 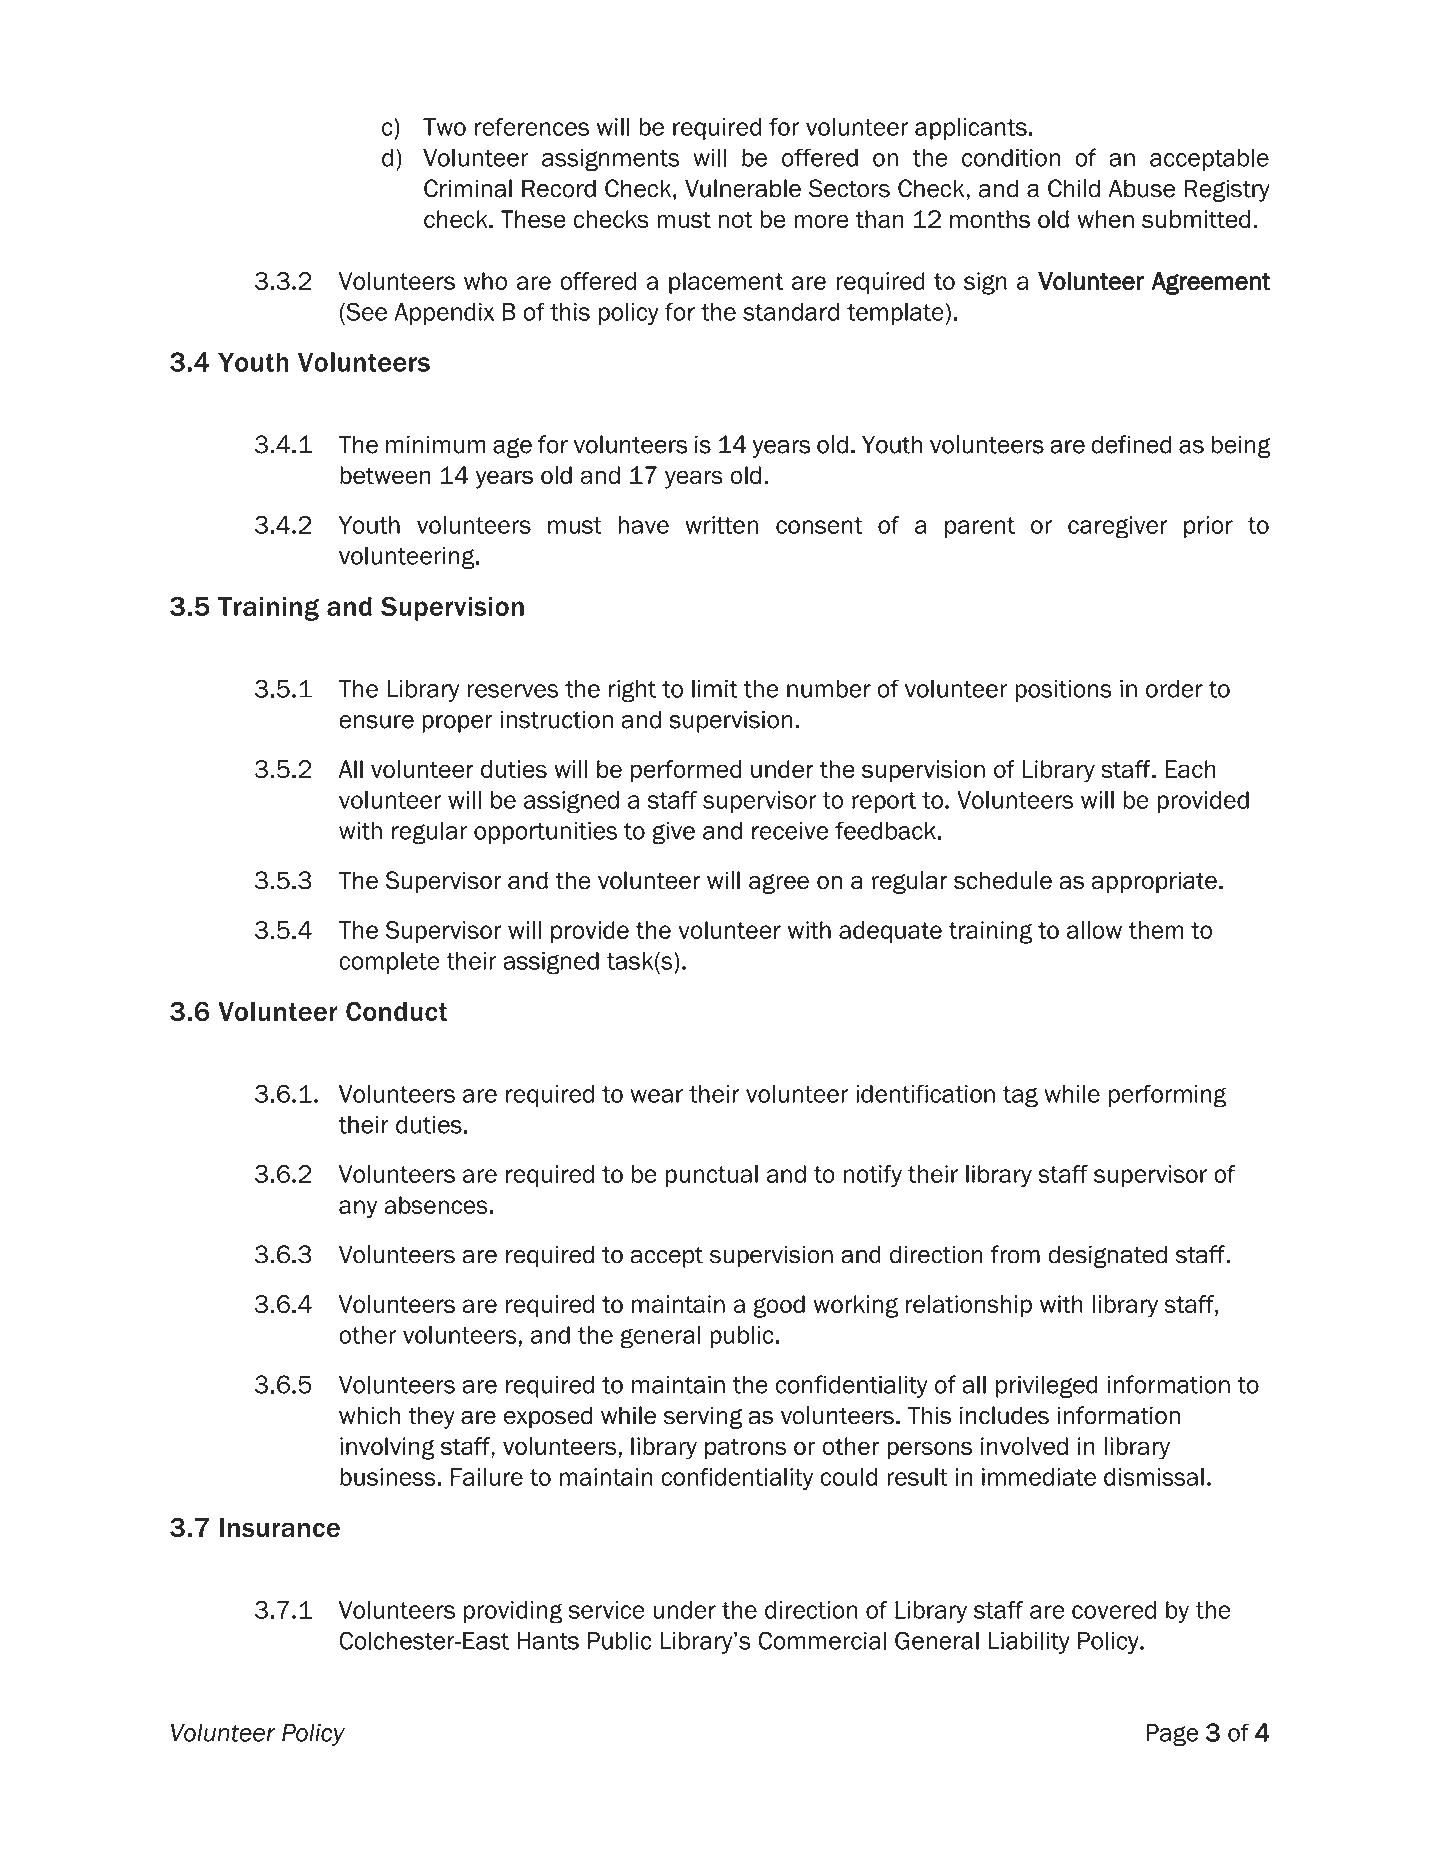 I want to click on punctual, so click(x=712, y=1176).
